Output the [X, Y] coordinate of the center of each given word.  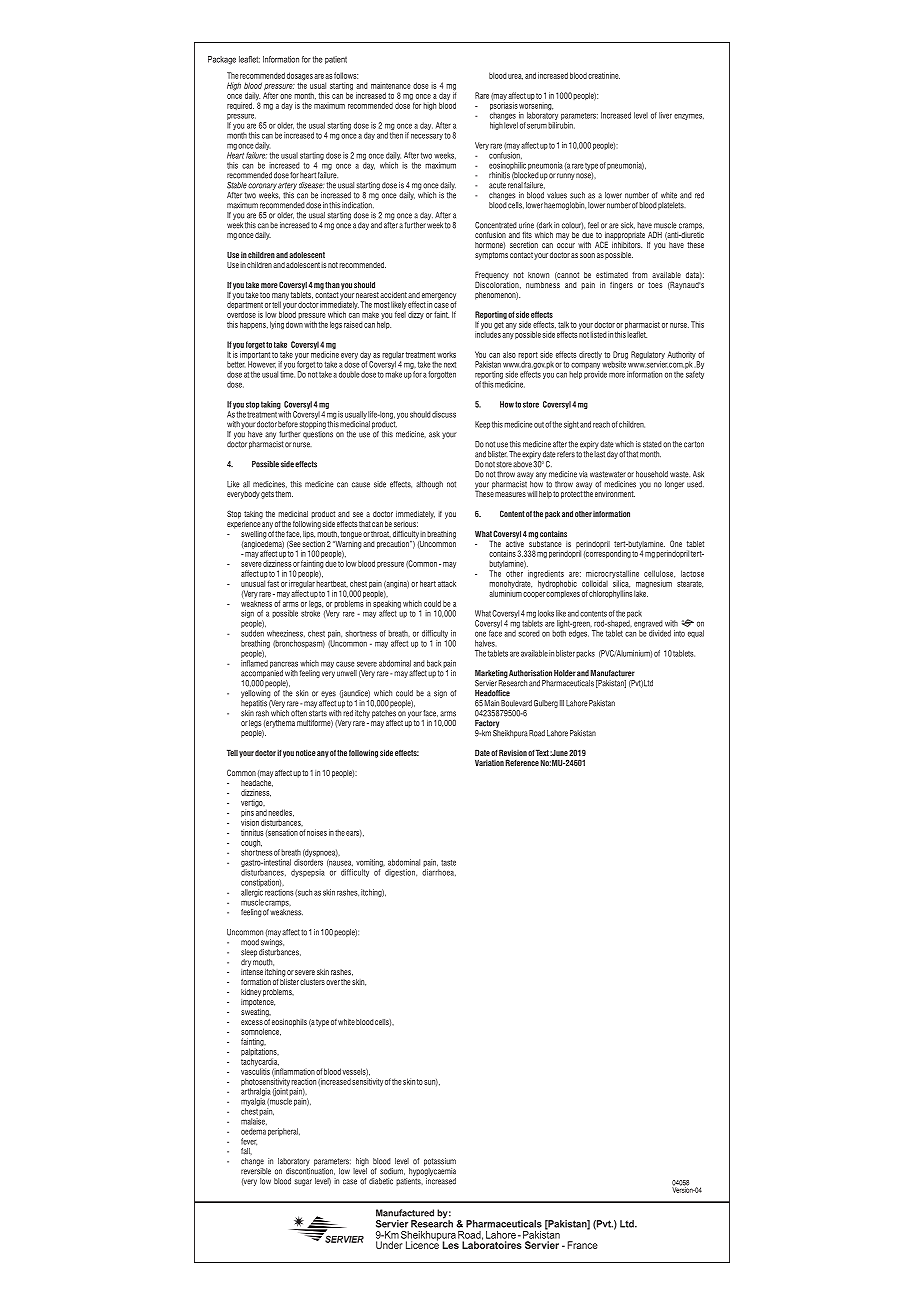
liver [665, 115]
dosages [300, 77]
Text [542, 752]
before [288, 424]
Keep [482, 425]
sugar [303, 1182]
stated [652, 444]
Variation [489, 762]
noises [317, 832]
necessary [427, 137]
